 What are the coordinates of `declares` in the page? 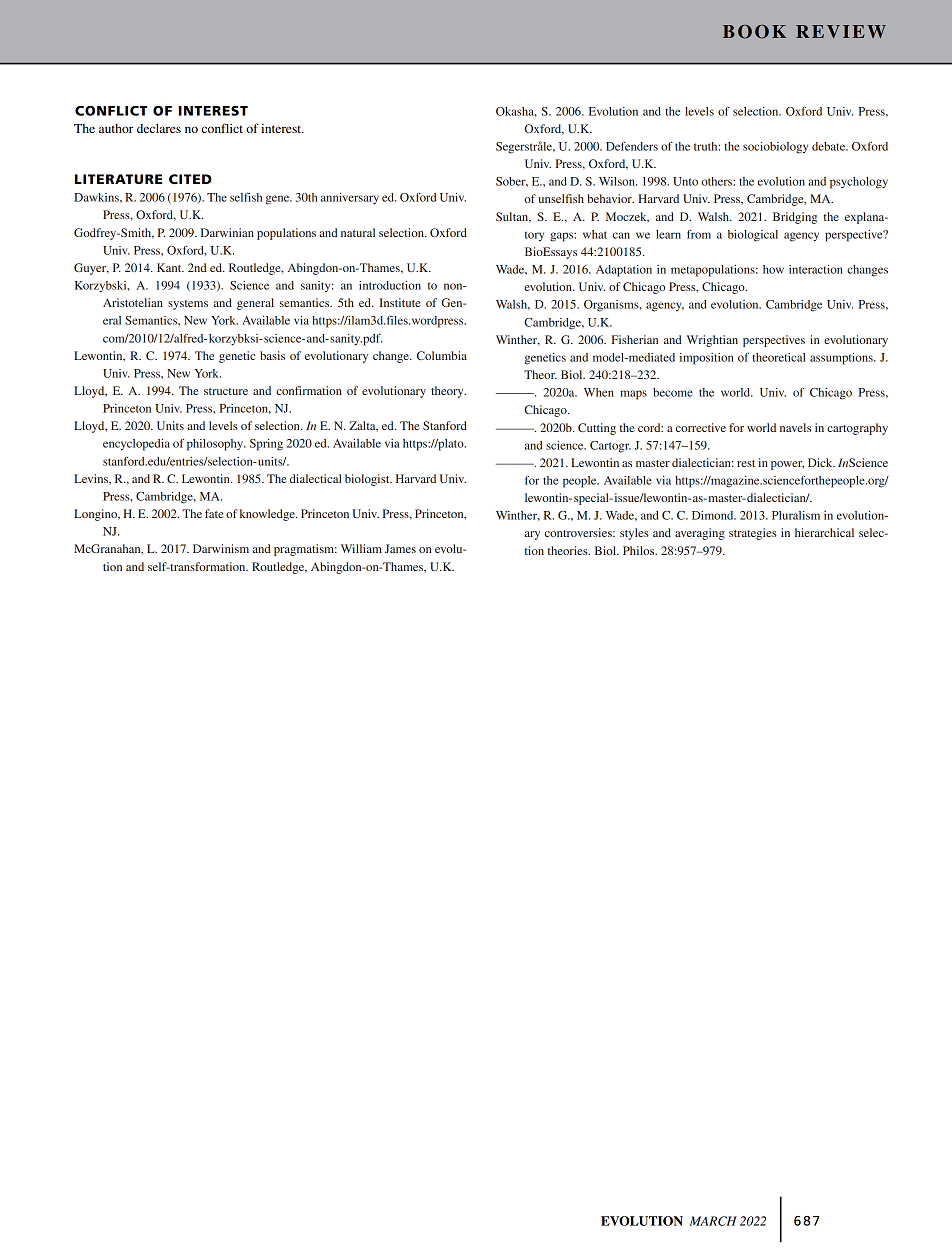 It's located at (159, 128).
